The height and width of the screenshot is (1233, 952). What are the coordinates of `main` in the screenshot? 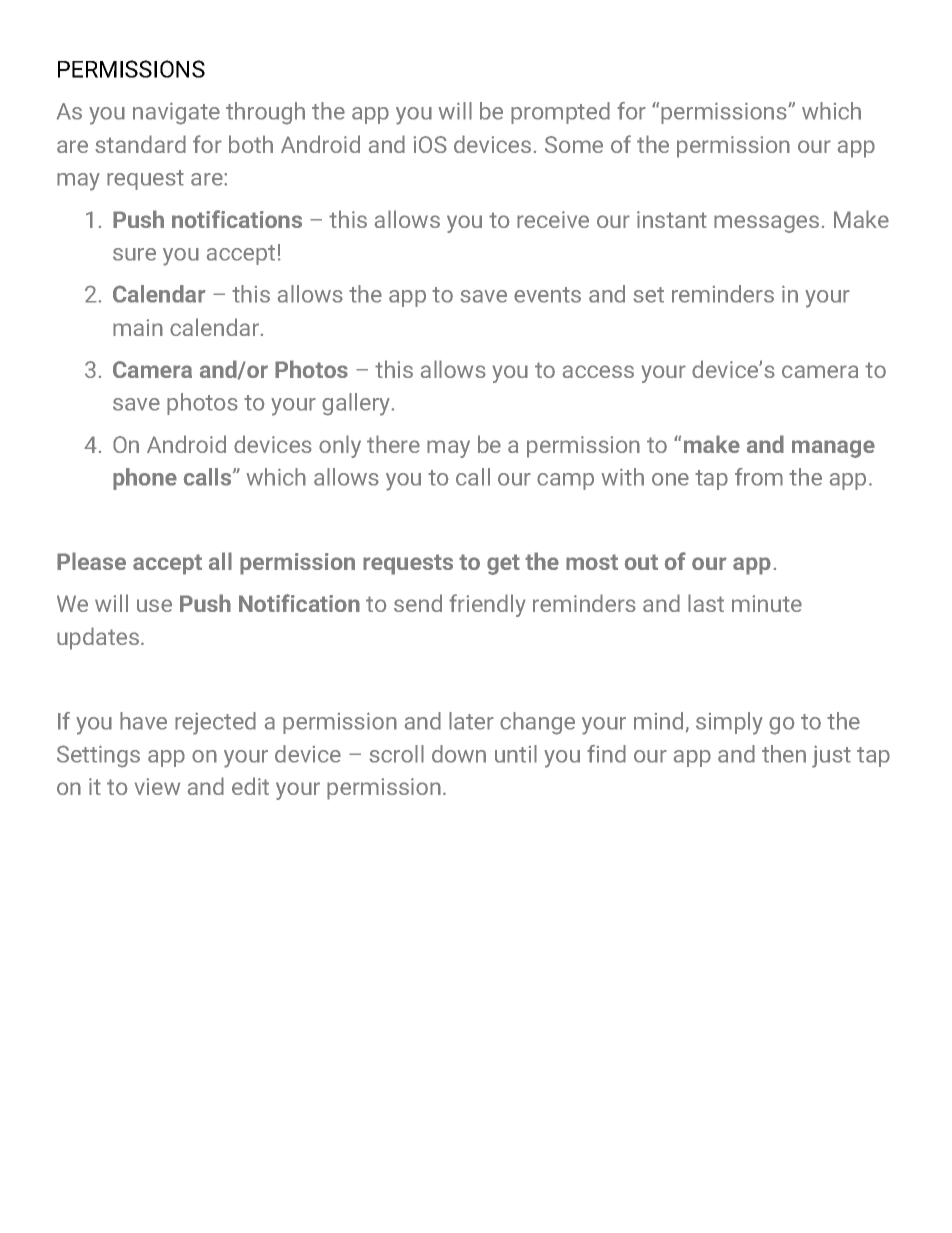 It's located at (138, 327).
